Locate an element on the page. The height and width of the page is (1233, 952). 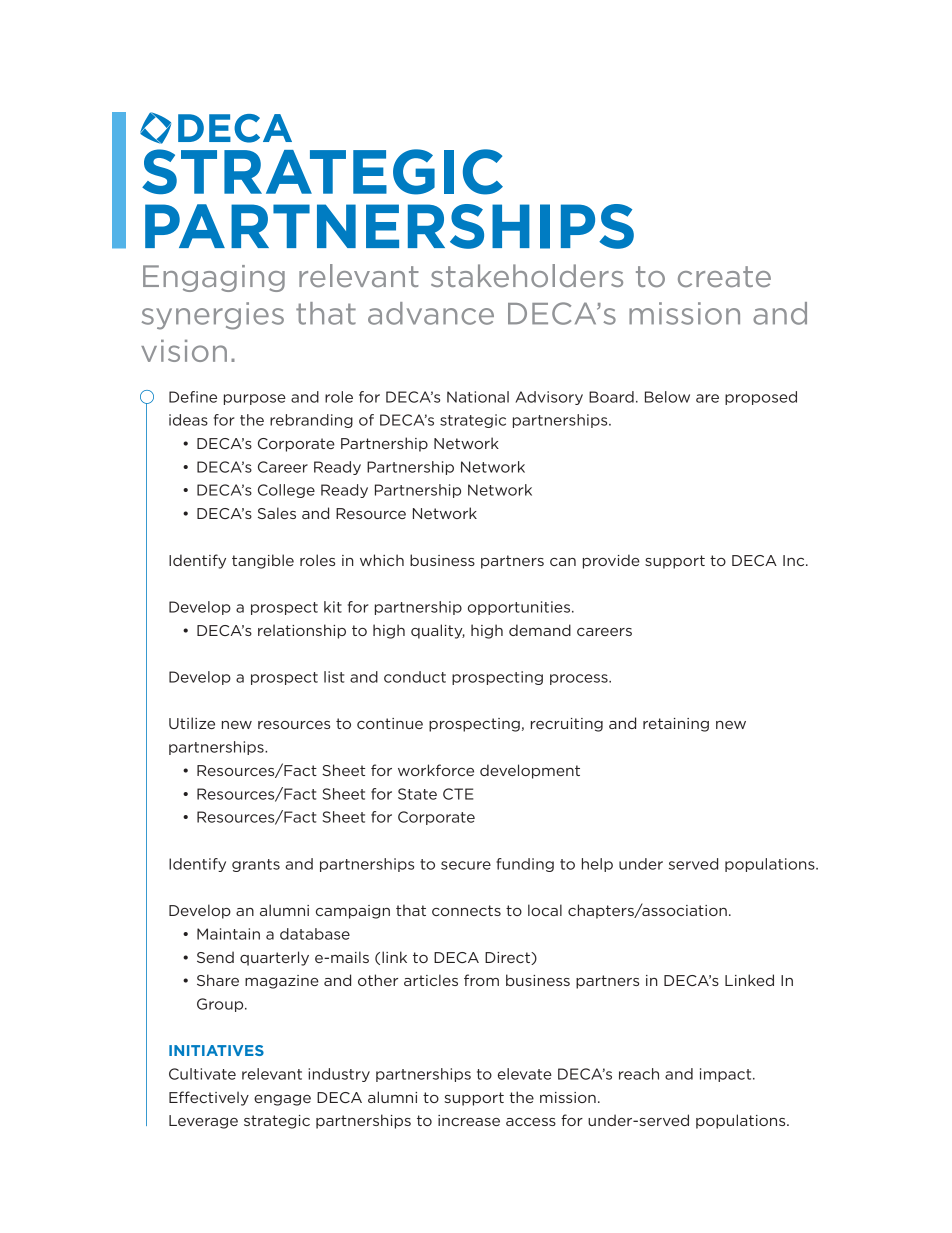
Maintain is located at coordinates (228, 934).
